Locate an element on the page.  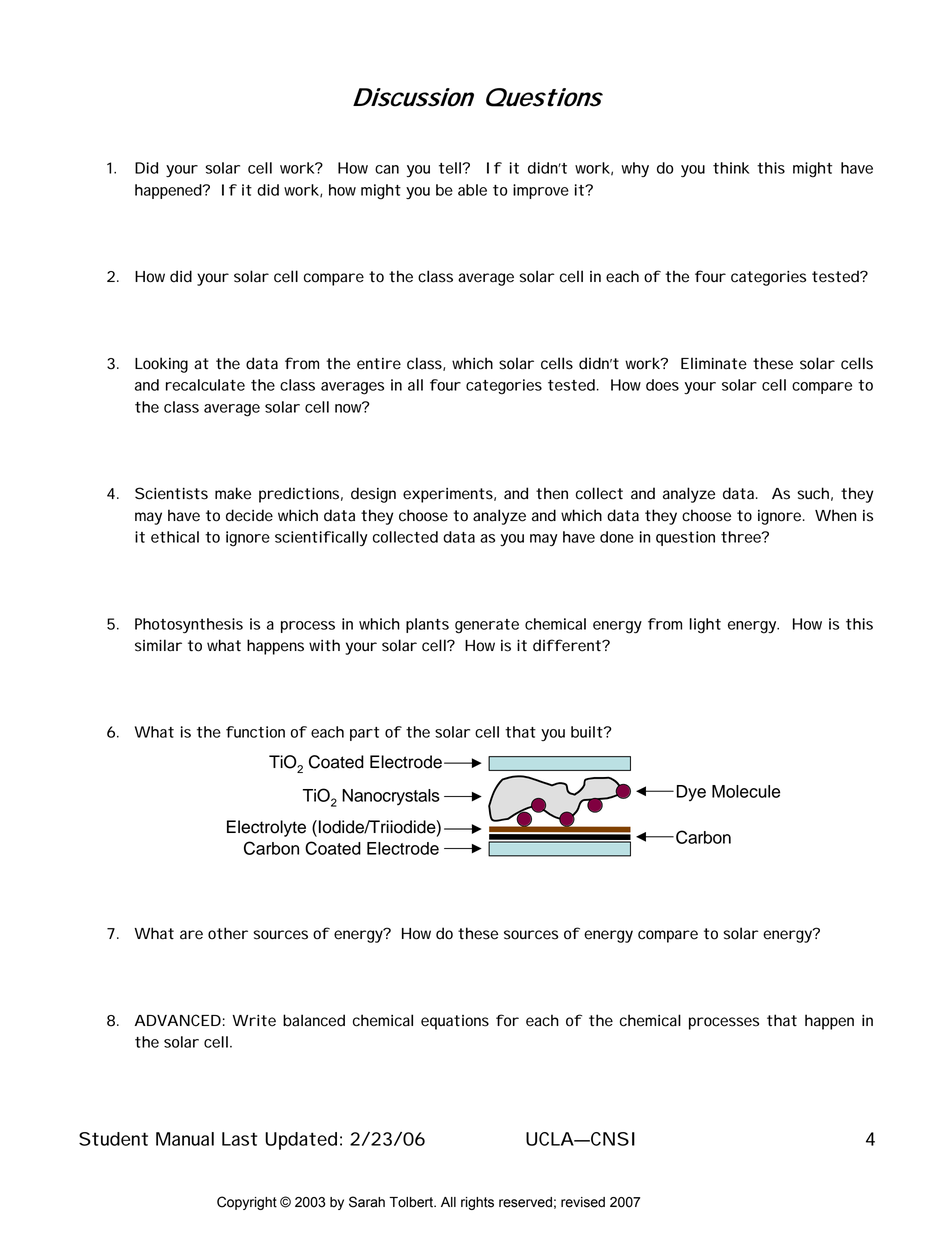
can is located at coordinates (387, 169).
